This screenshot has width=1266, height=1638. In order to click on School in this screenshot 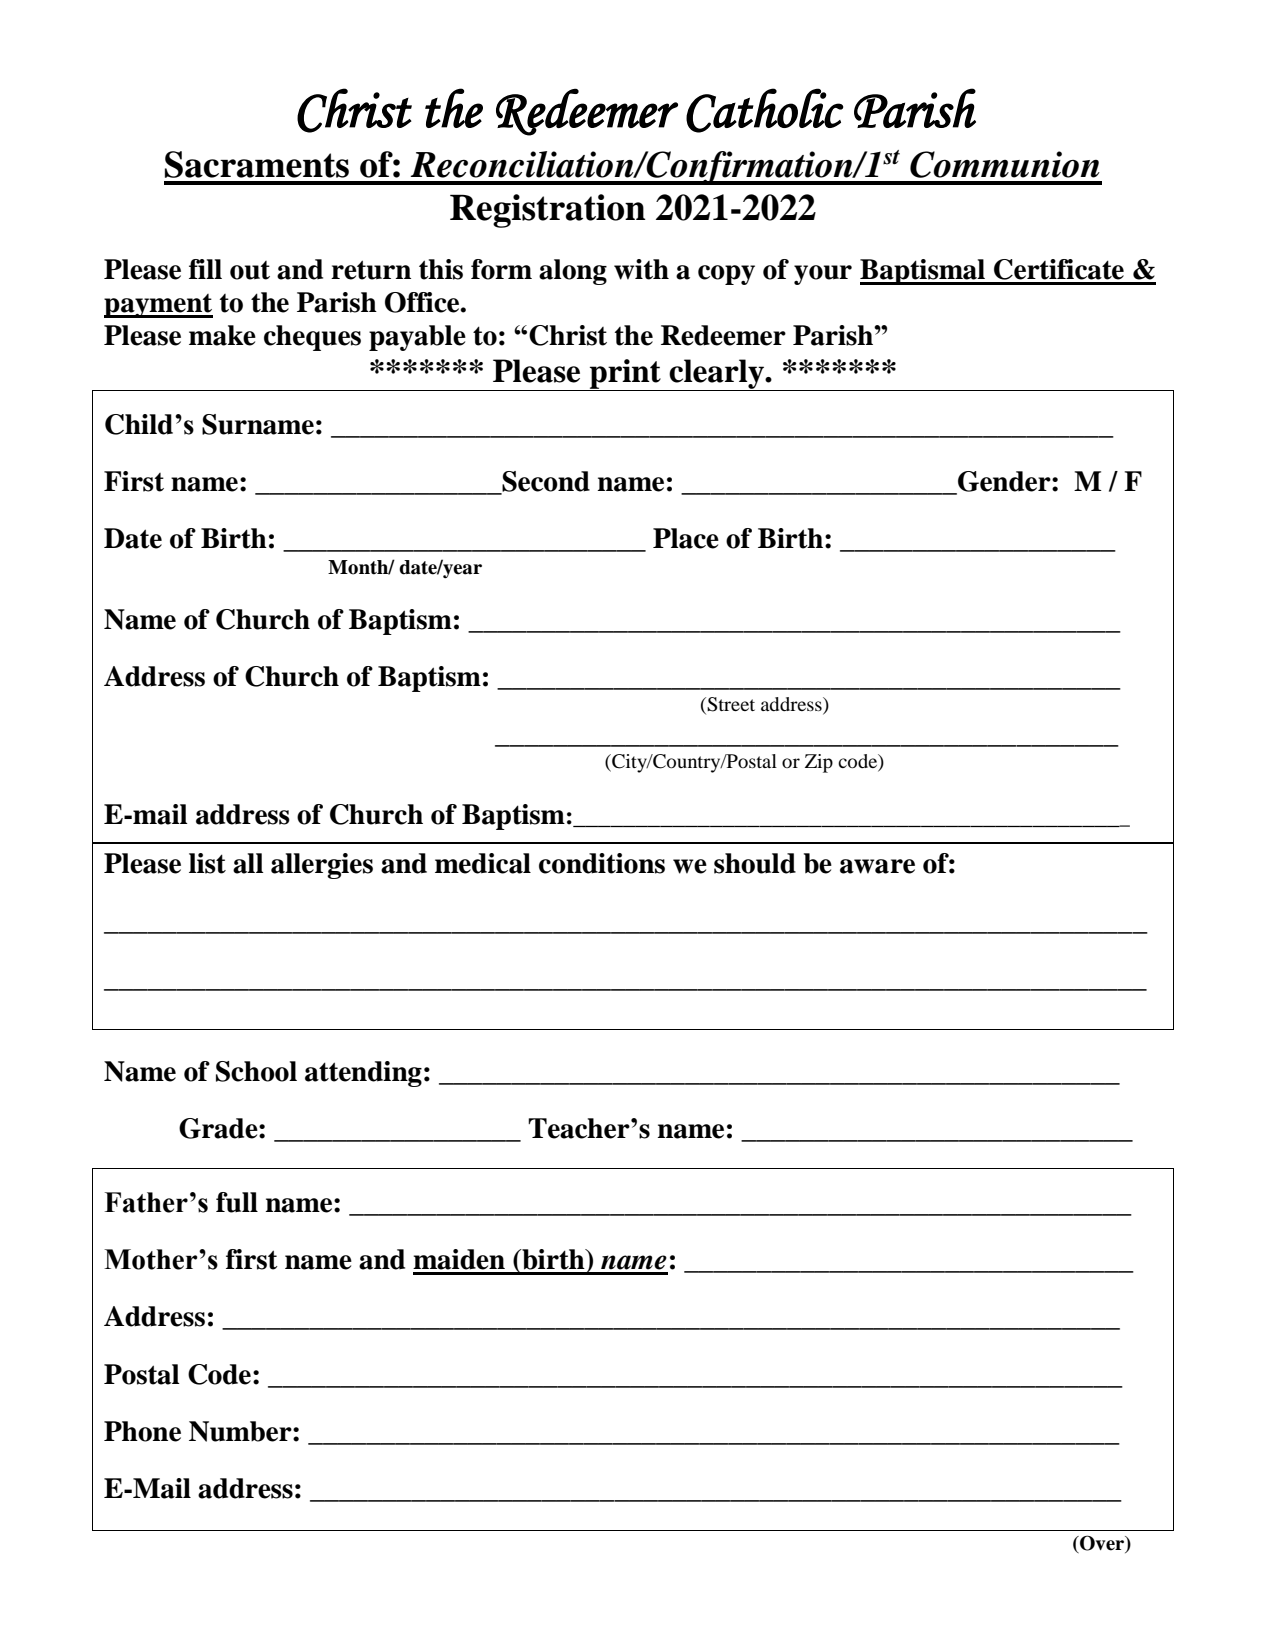, I will do `click(256, 1071)`.
